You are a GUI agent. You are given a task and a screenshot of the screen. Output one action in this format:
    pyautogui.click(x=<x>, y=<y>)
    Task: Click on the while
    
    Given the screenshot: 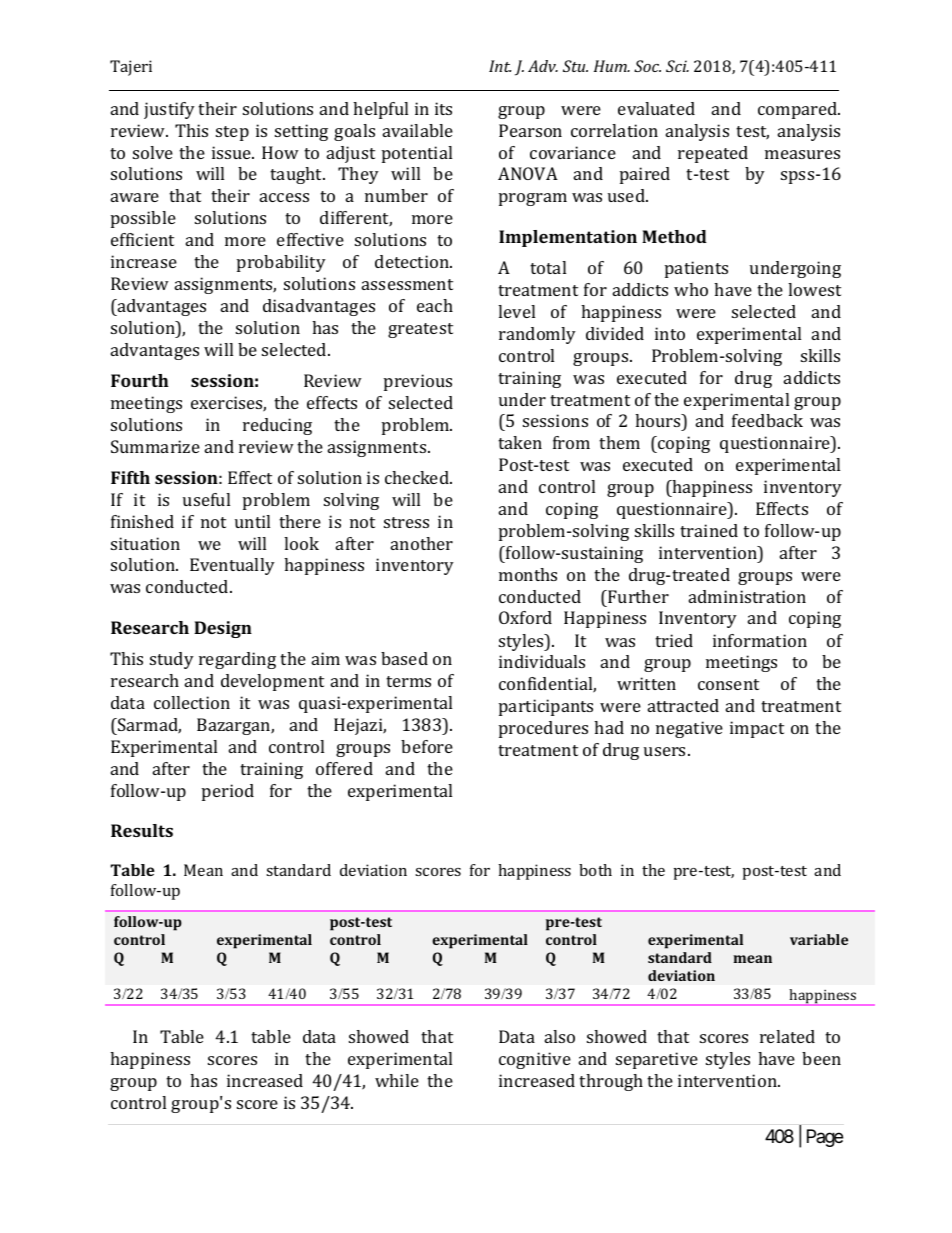 What is the action you would take?
    pyautogui.click(x=397, y=1080)
